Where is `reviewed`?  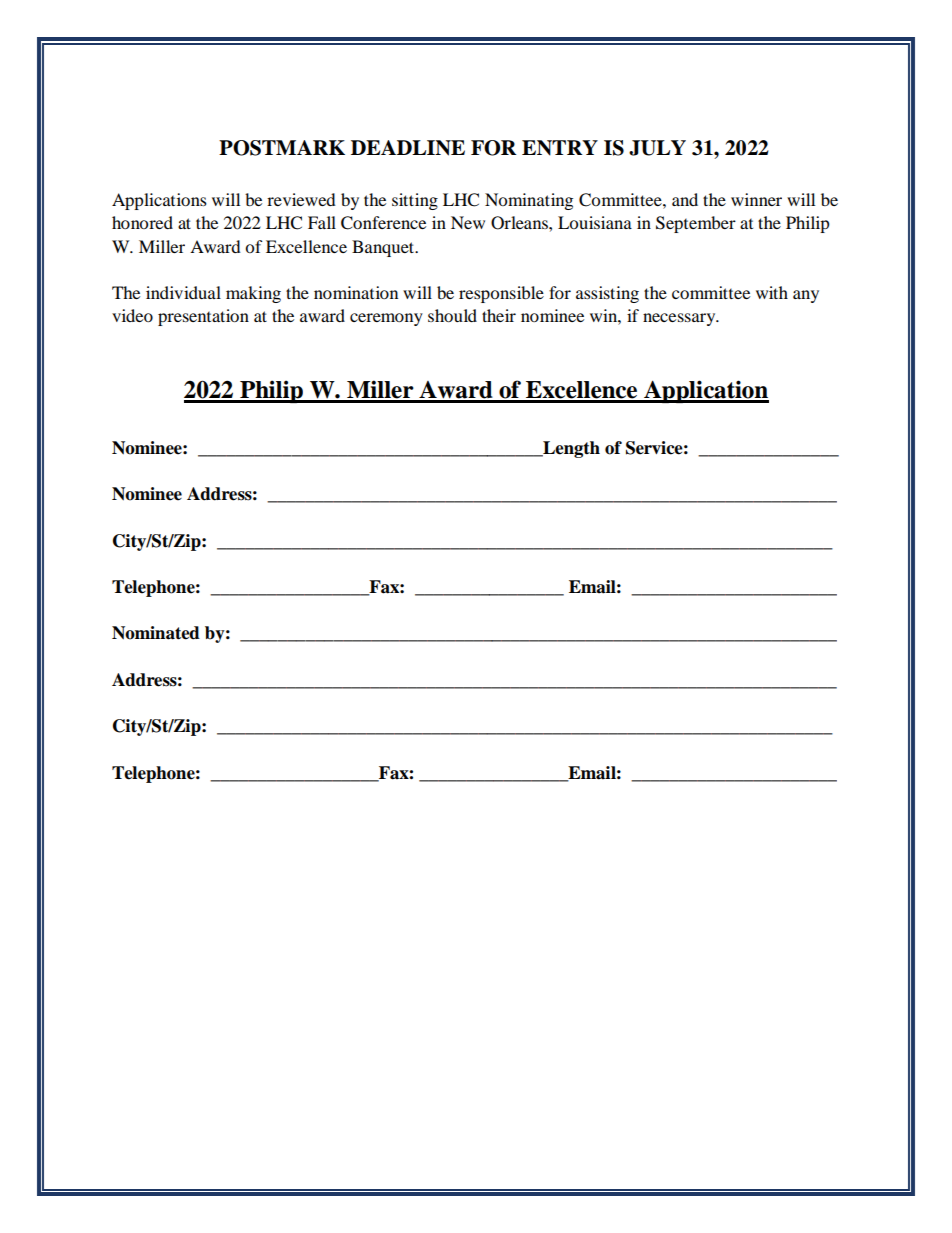
reviewed is located at coordinates (301, 199).
